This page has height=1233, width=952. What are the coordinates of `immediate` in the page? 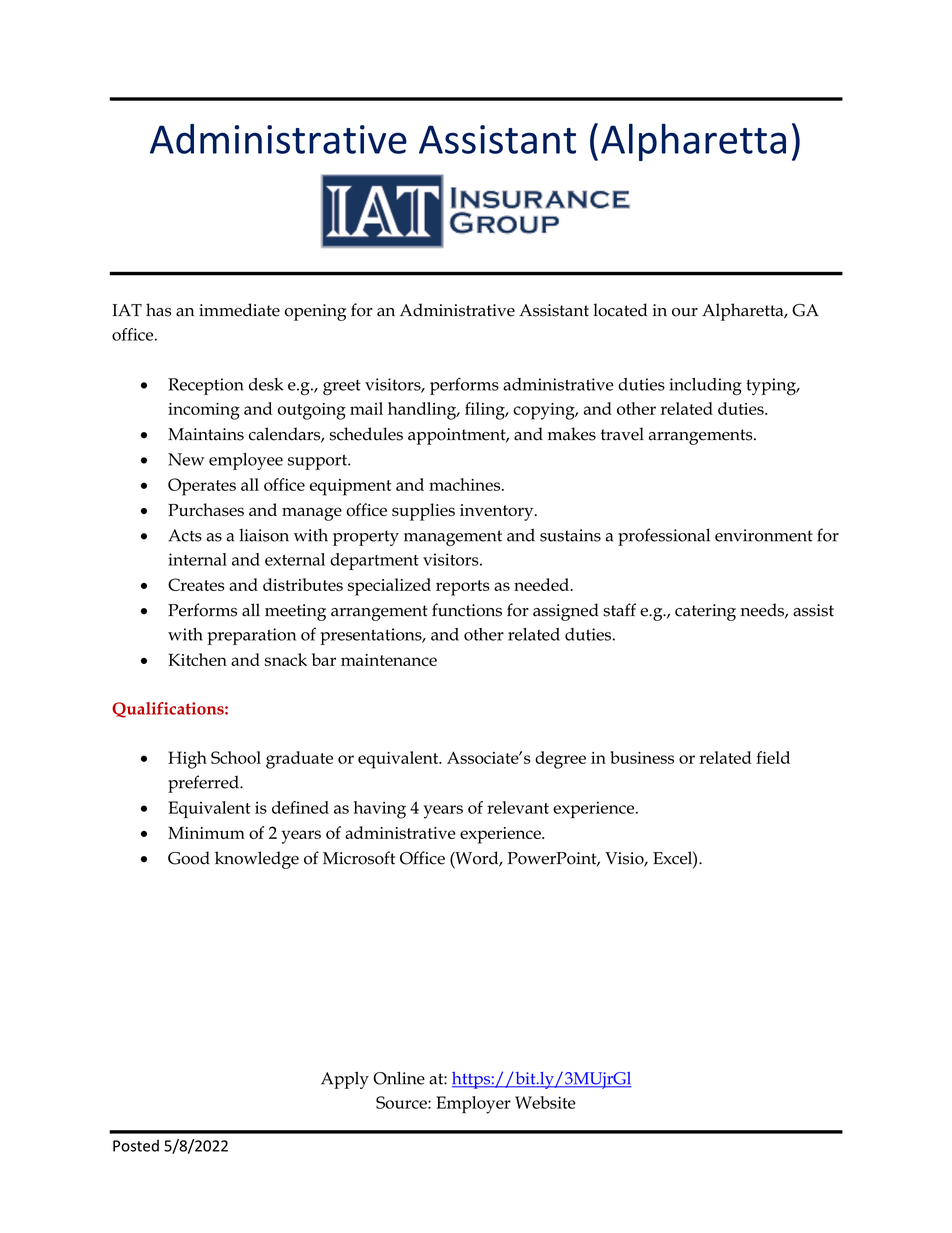 It's located at (239, 310).
